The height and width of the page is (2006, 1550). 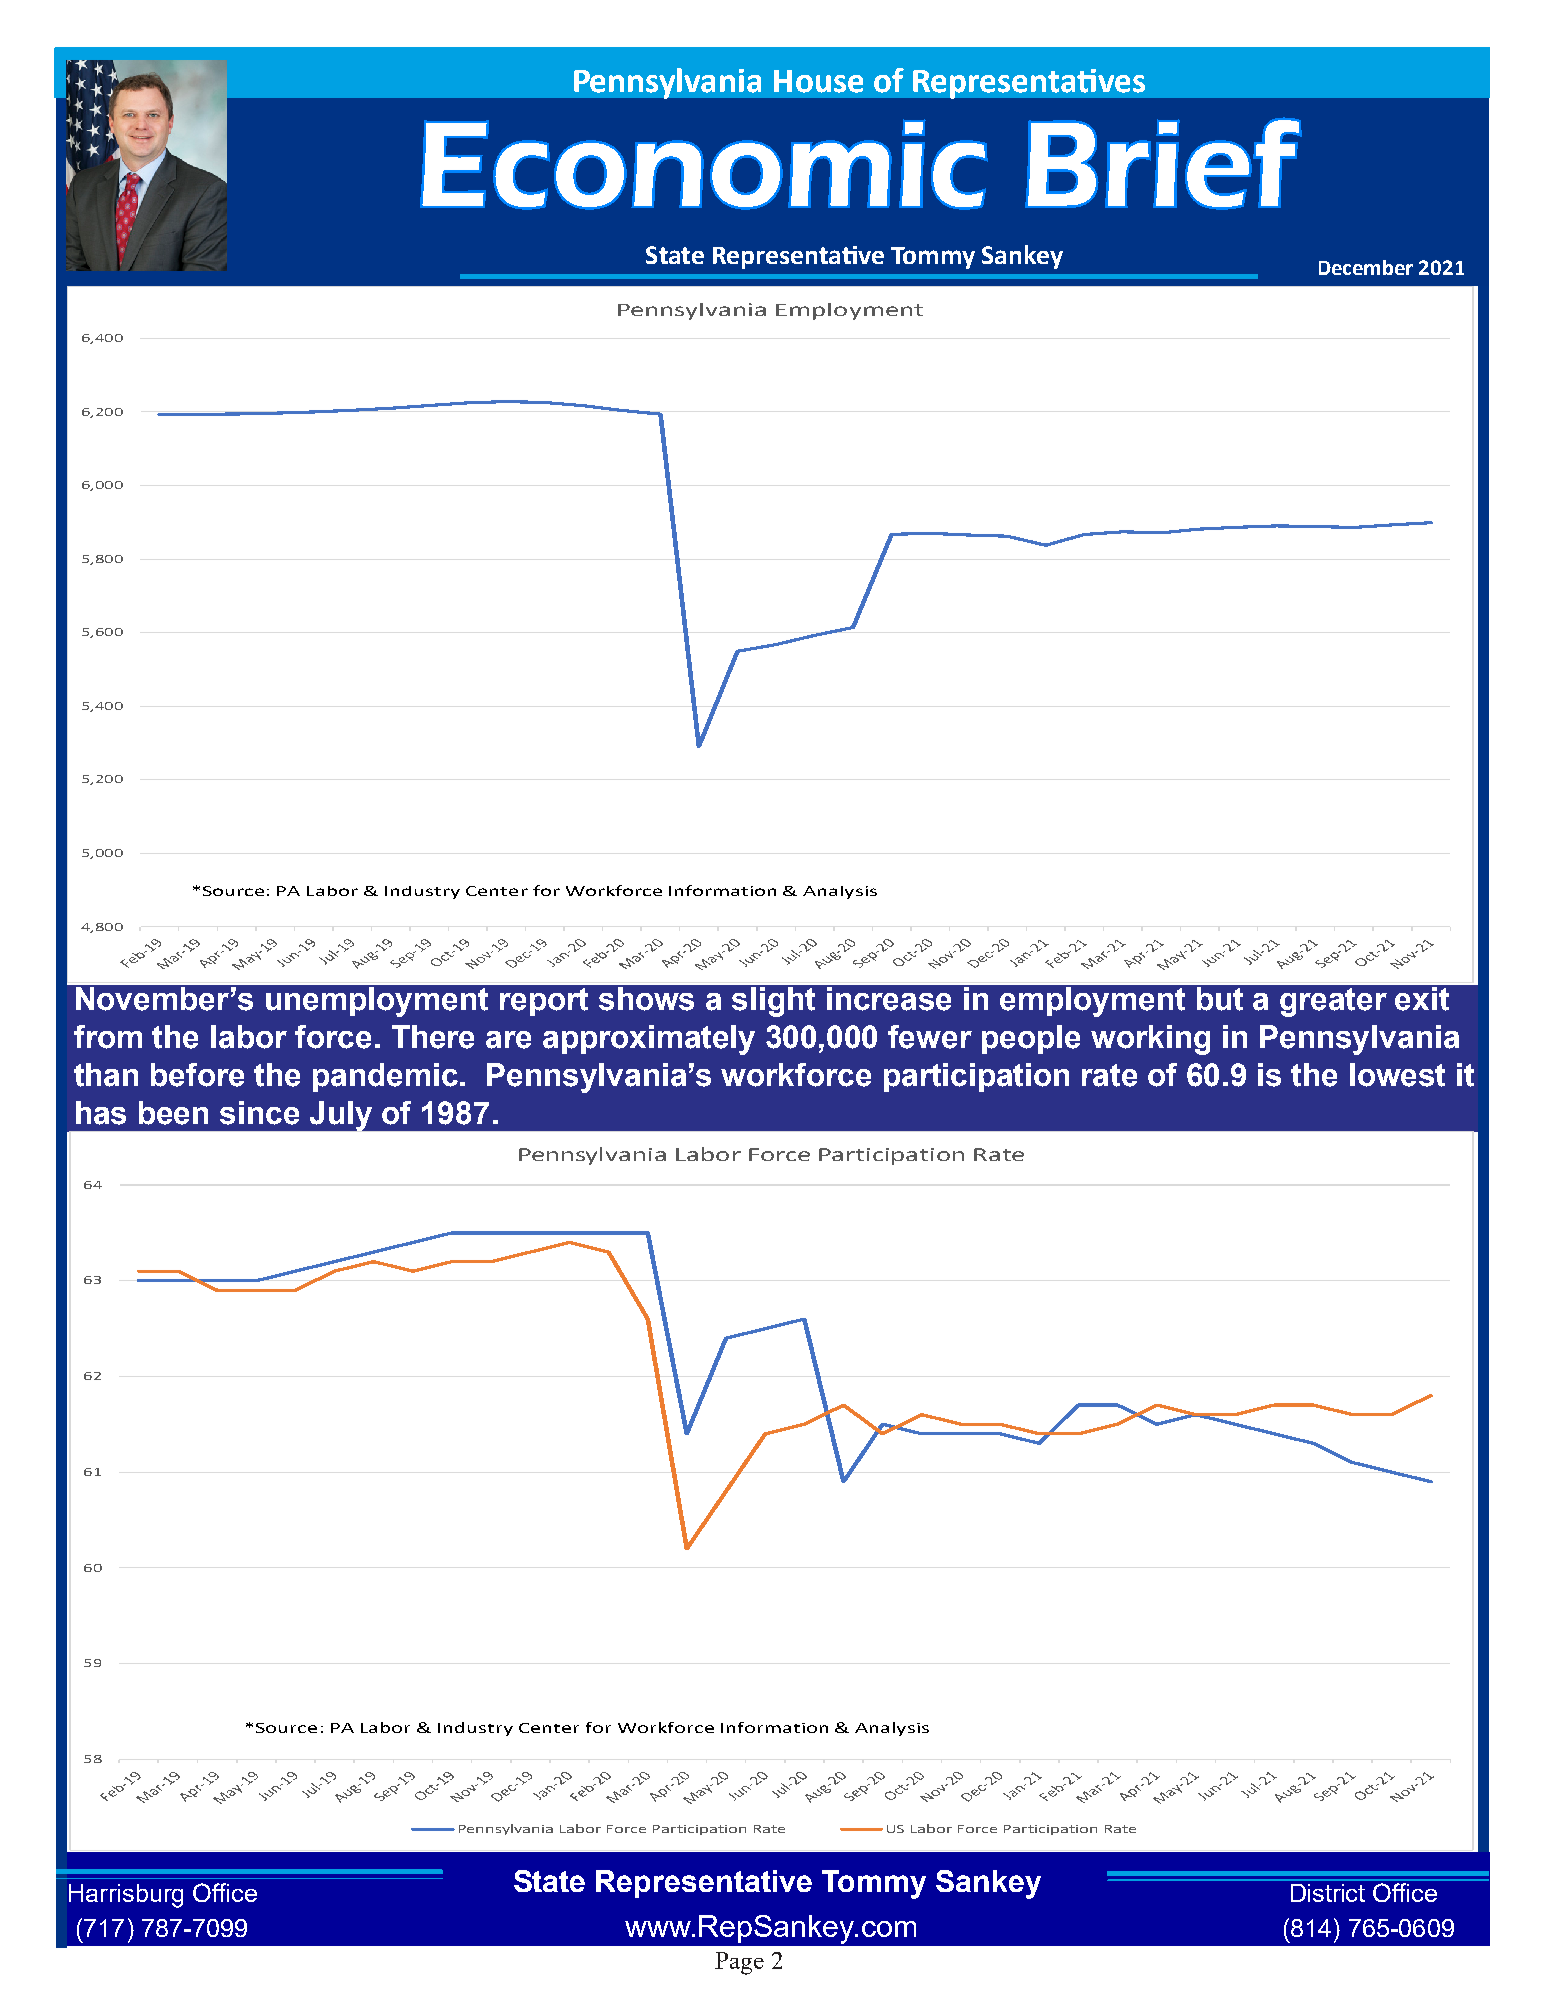 I want to click on House, so click(x=818, y=81).
